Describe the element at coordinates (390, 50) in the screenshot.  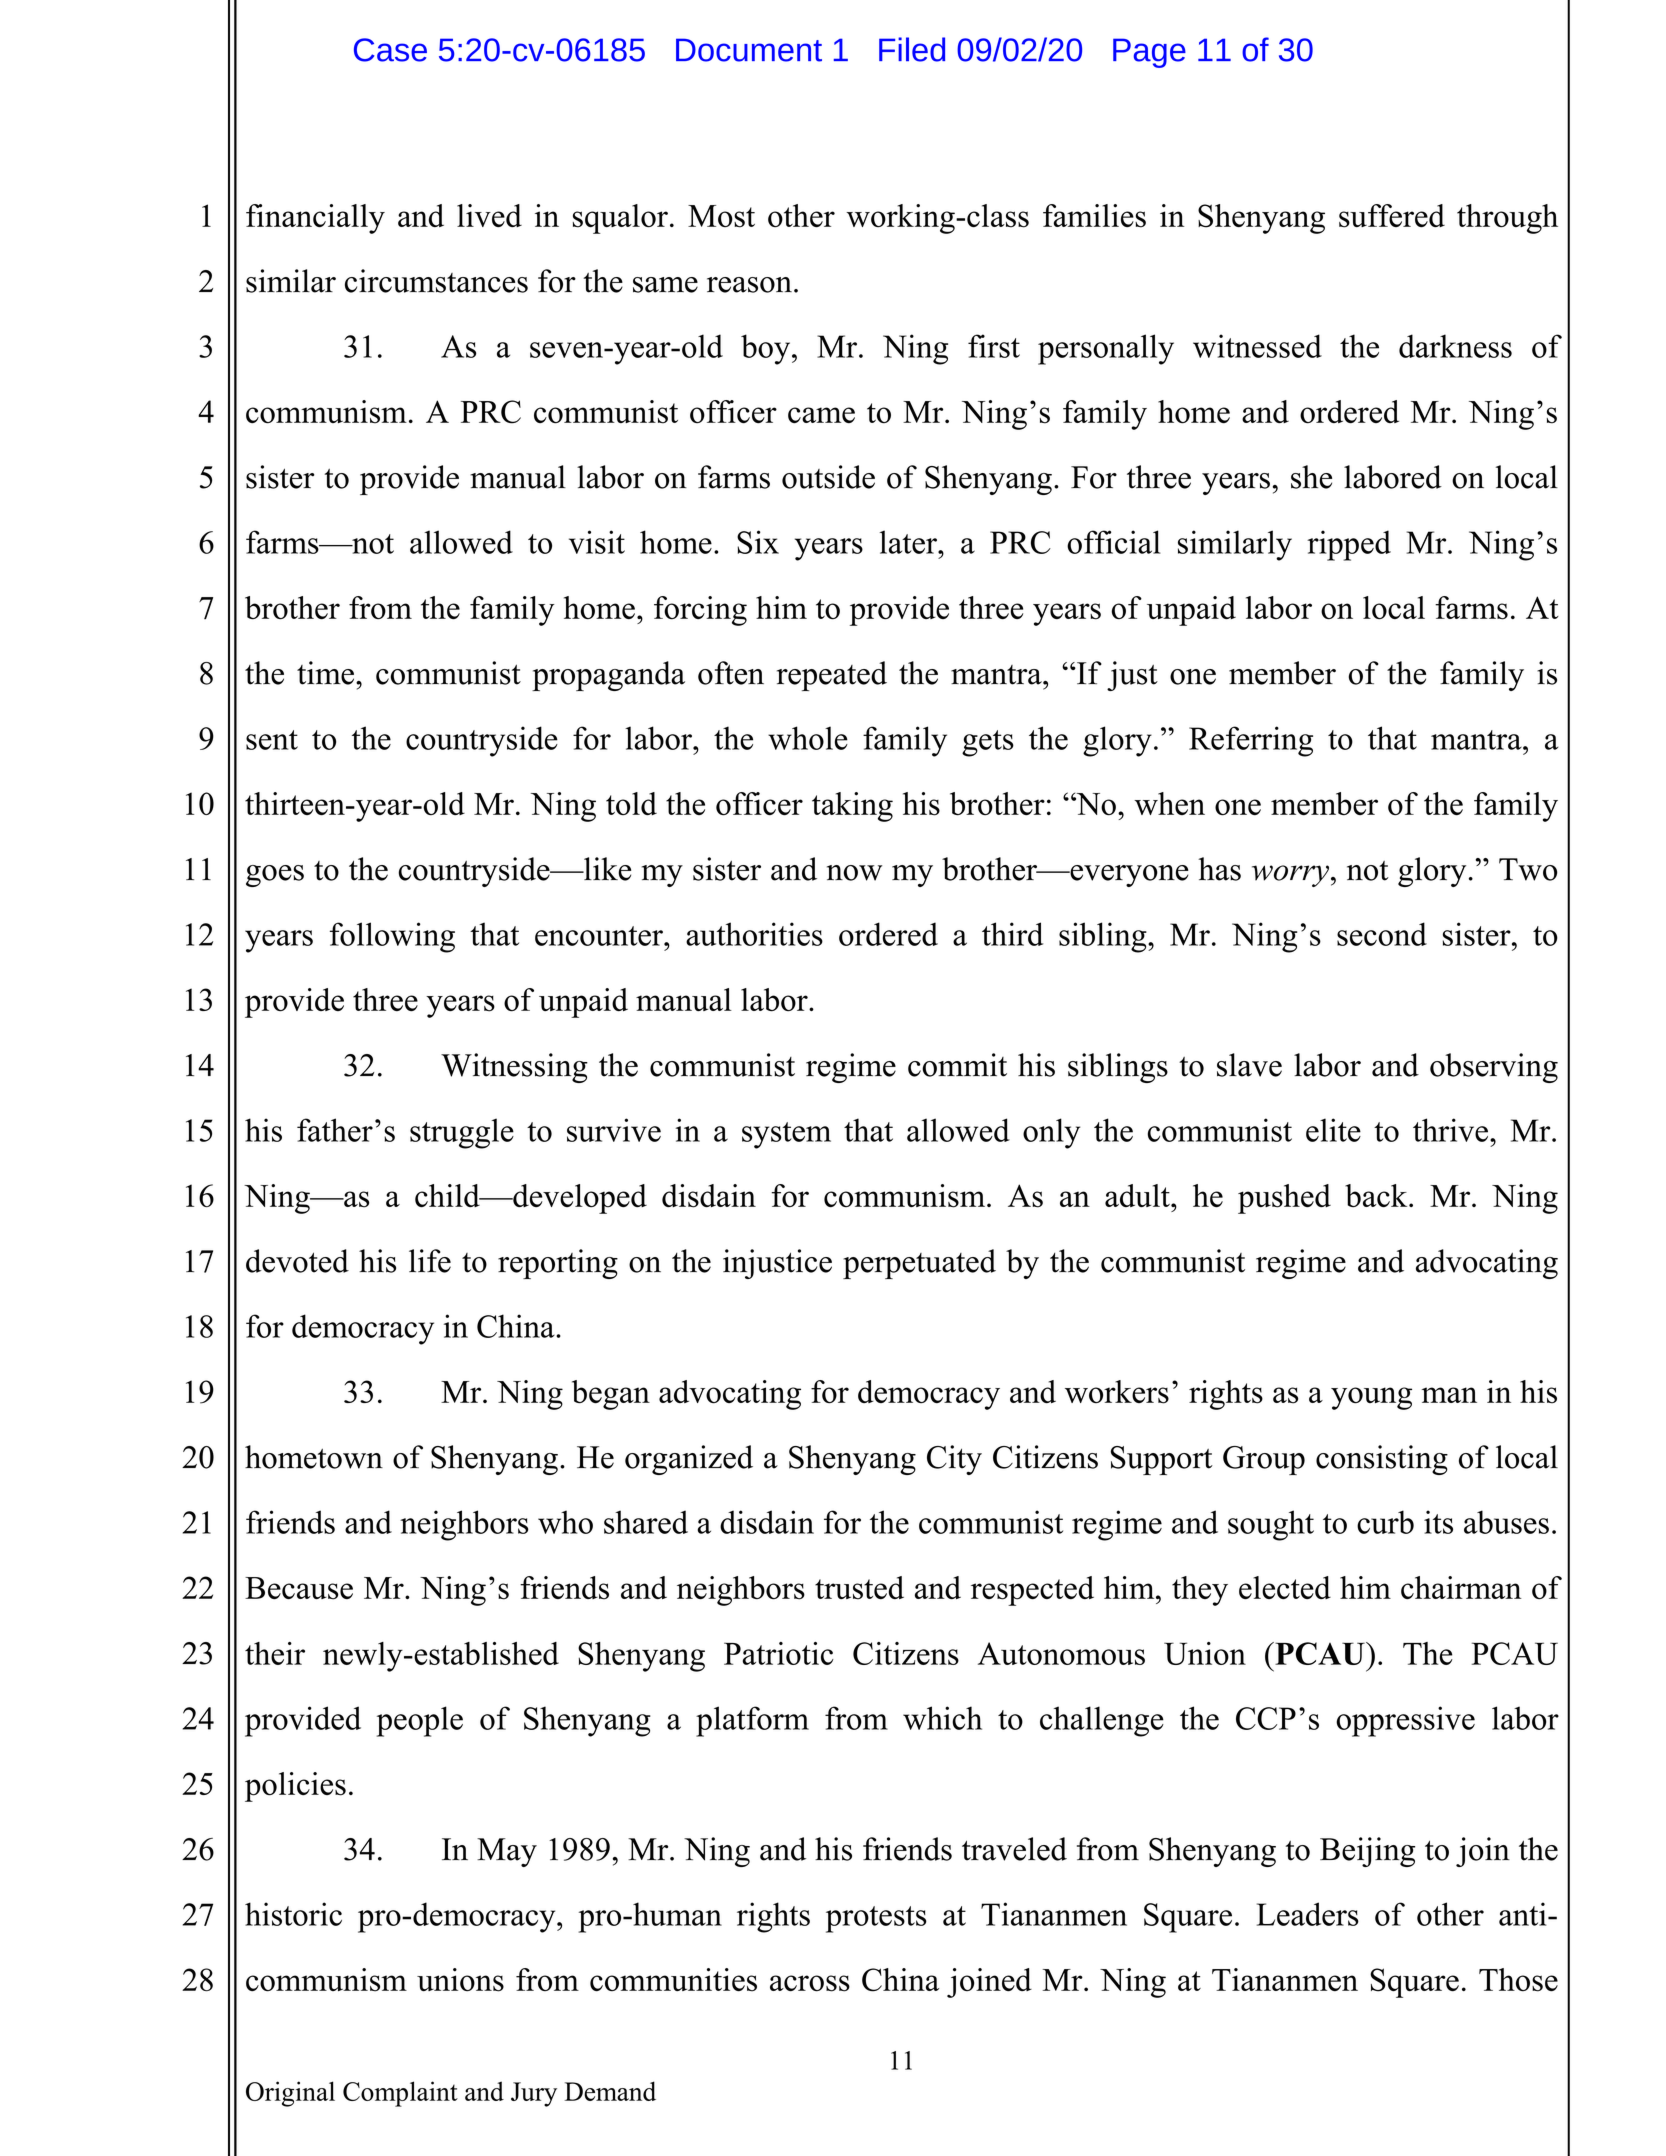
I see `Case` at that location.
